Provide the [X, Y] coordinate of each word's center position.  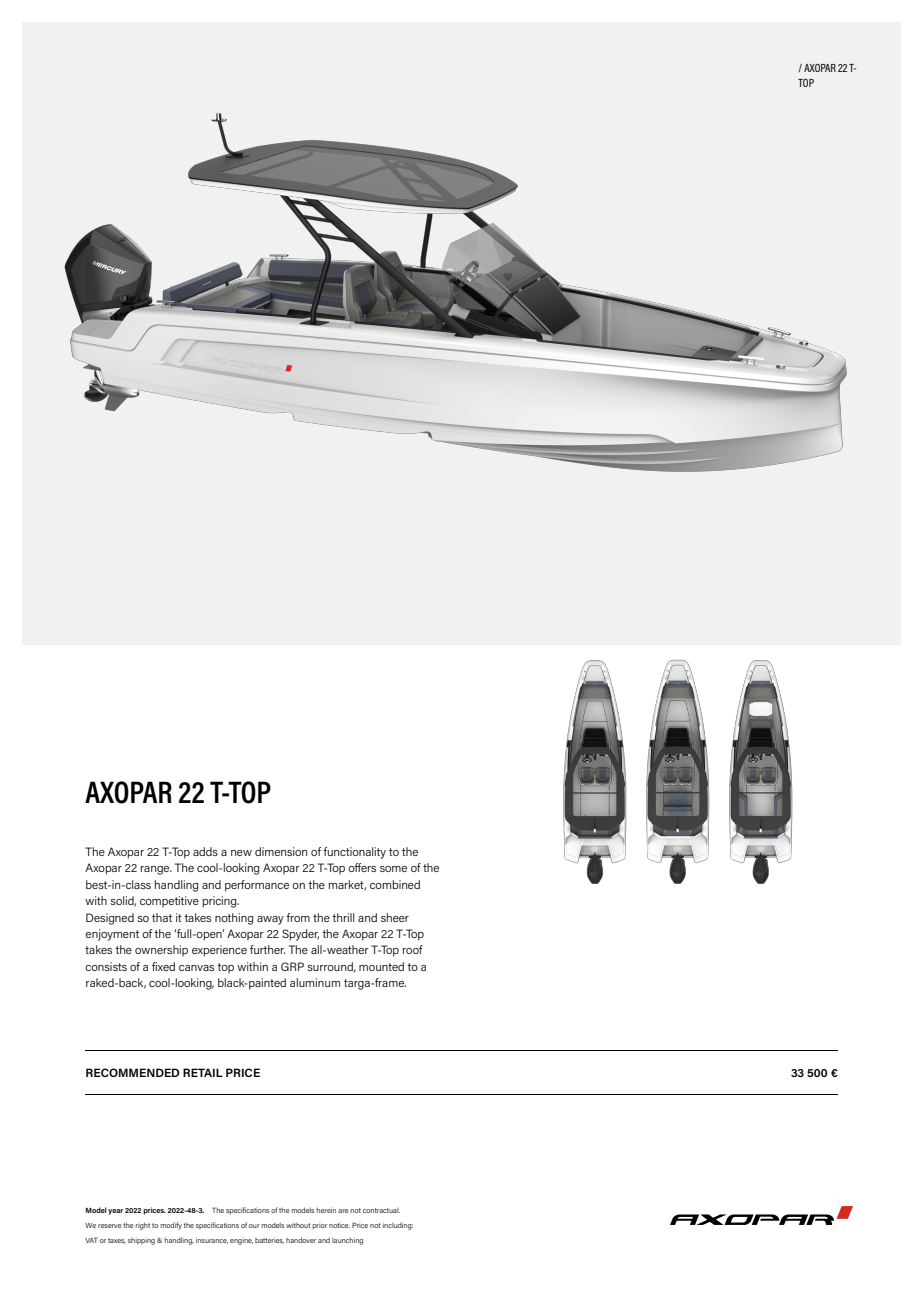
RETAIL [203, 1072]
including [398, 1226]
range [156, 870]
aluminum [315, 982]
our [254, 1226]
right [143, 1226]
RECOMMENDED [133, 1072]
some [393, 869]
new [241, 853]
